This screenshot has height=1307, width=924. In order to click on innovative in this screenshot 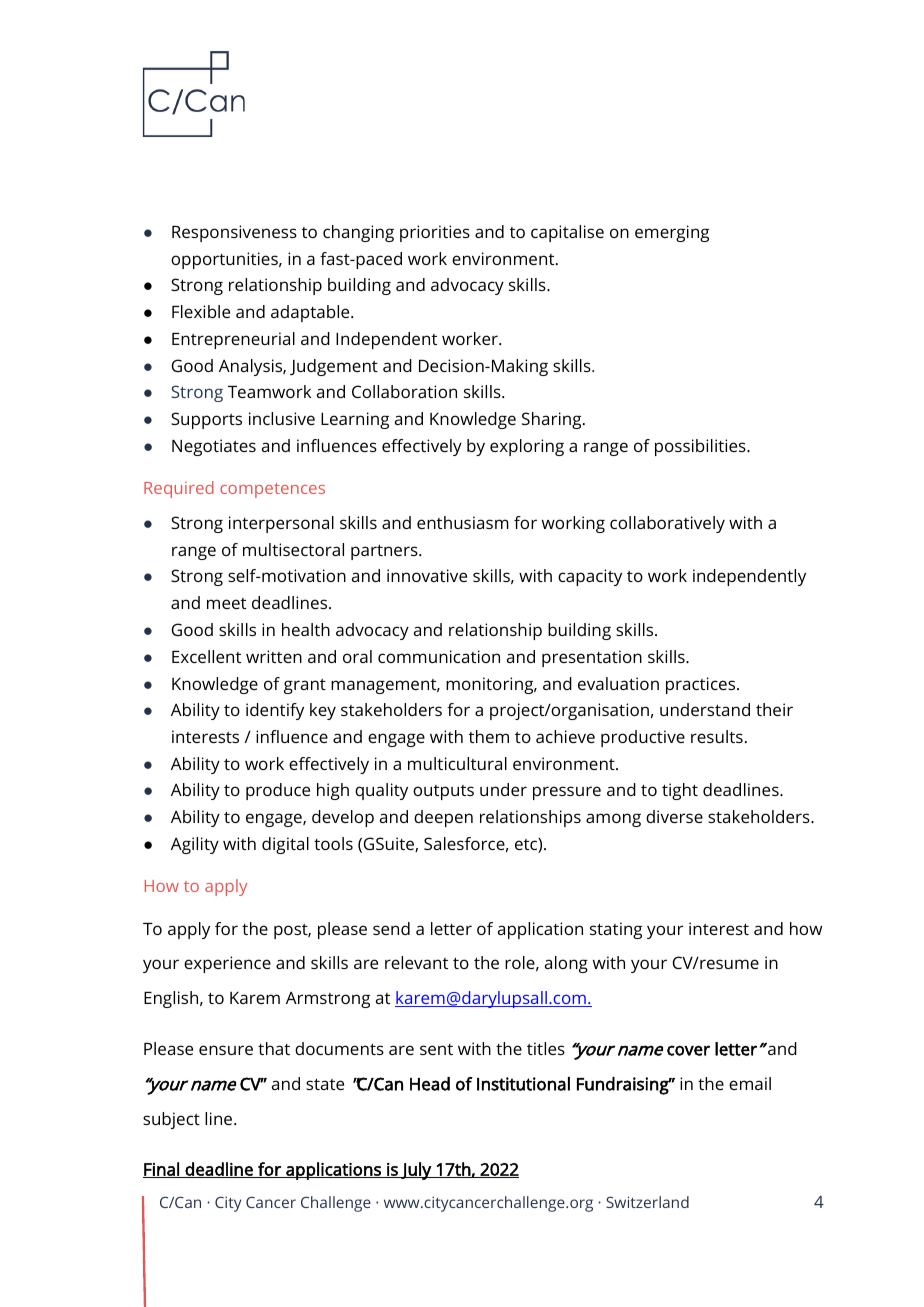, I will do `click(427, 575)`.
